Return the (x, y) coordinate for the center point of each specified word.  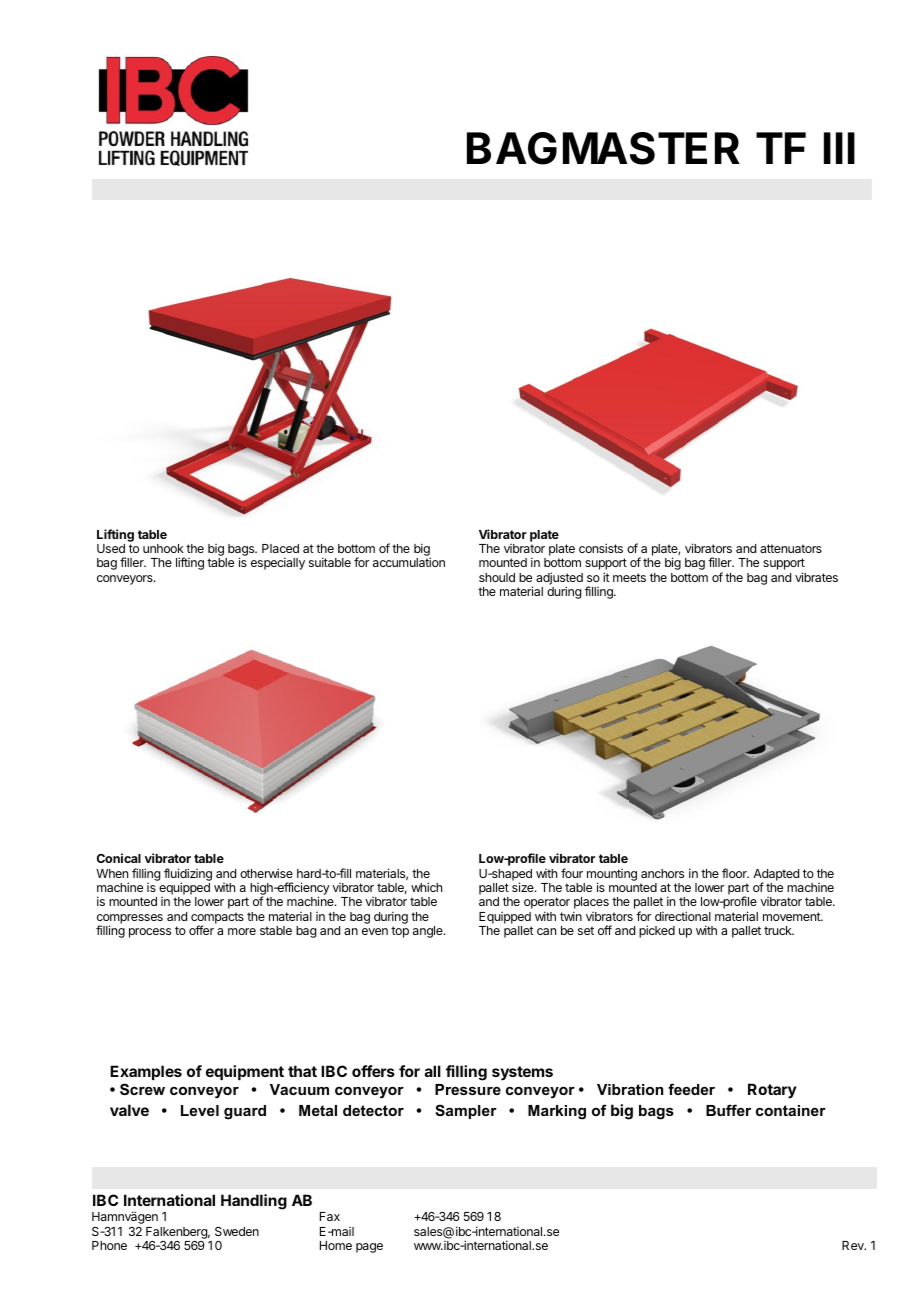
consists (601, 548)
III (839, 148)
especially (278, 563)
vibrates (816, 577)
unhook (163, 548)
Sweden (237, 1231)
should (497, 577)
